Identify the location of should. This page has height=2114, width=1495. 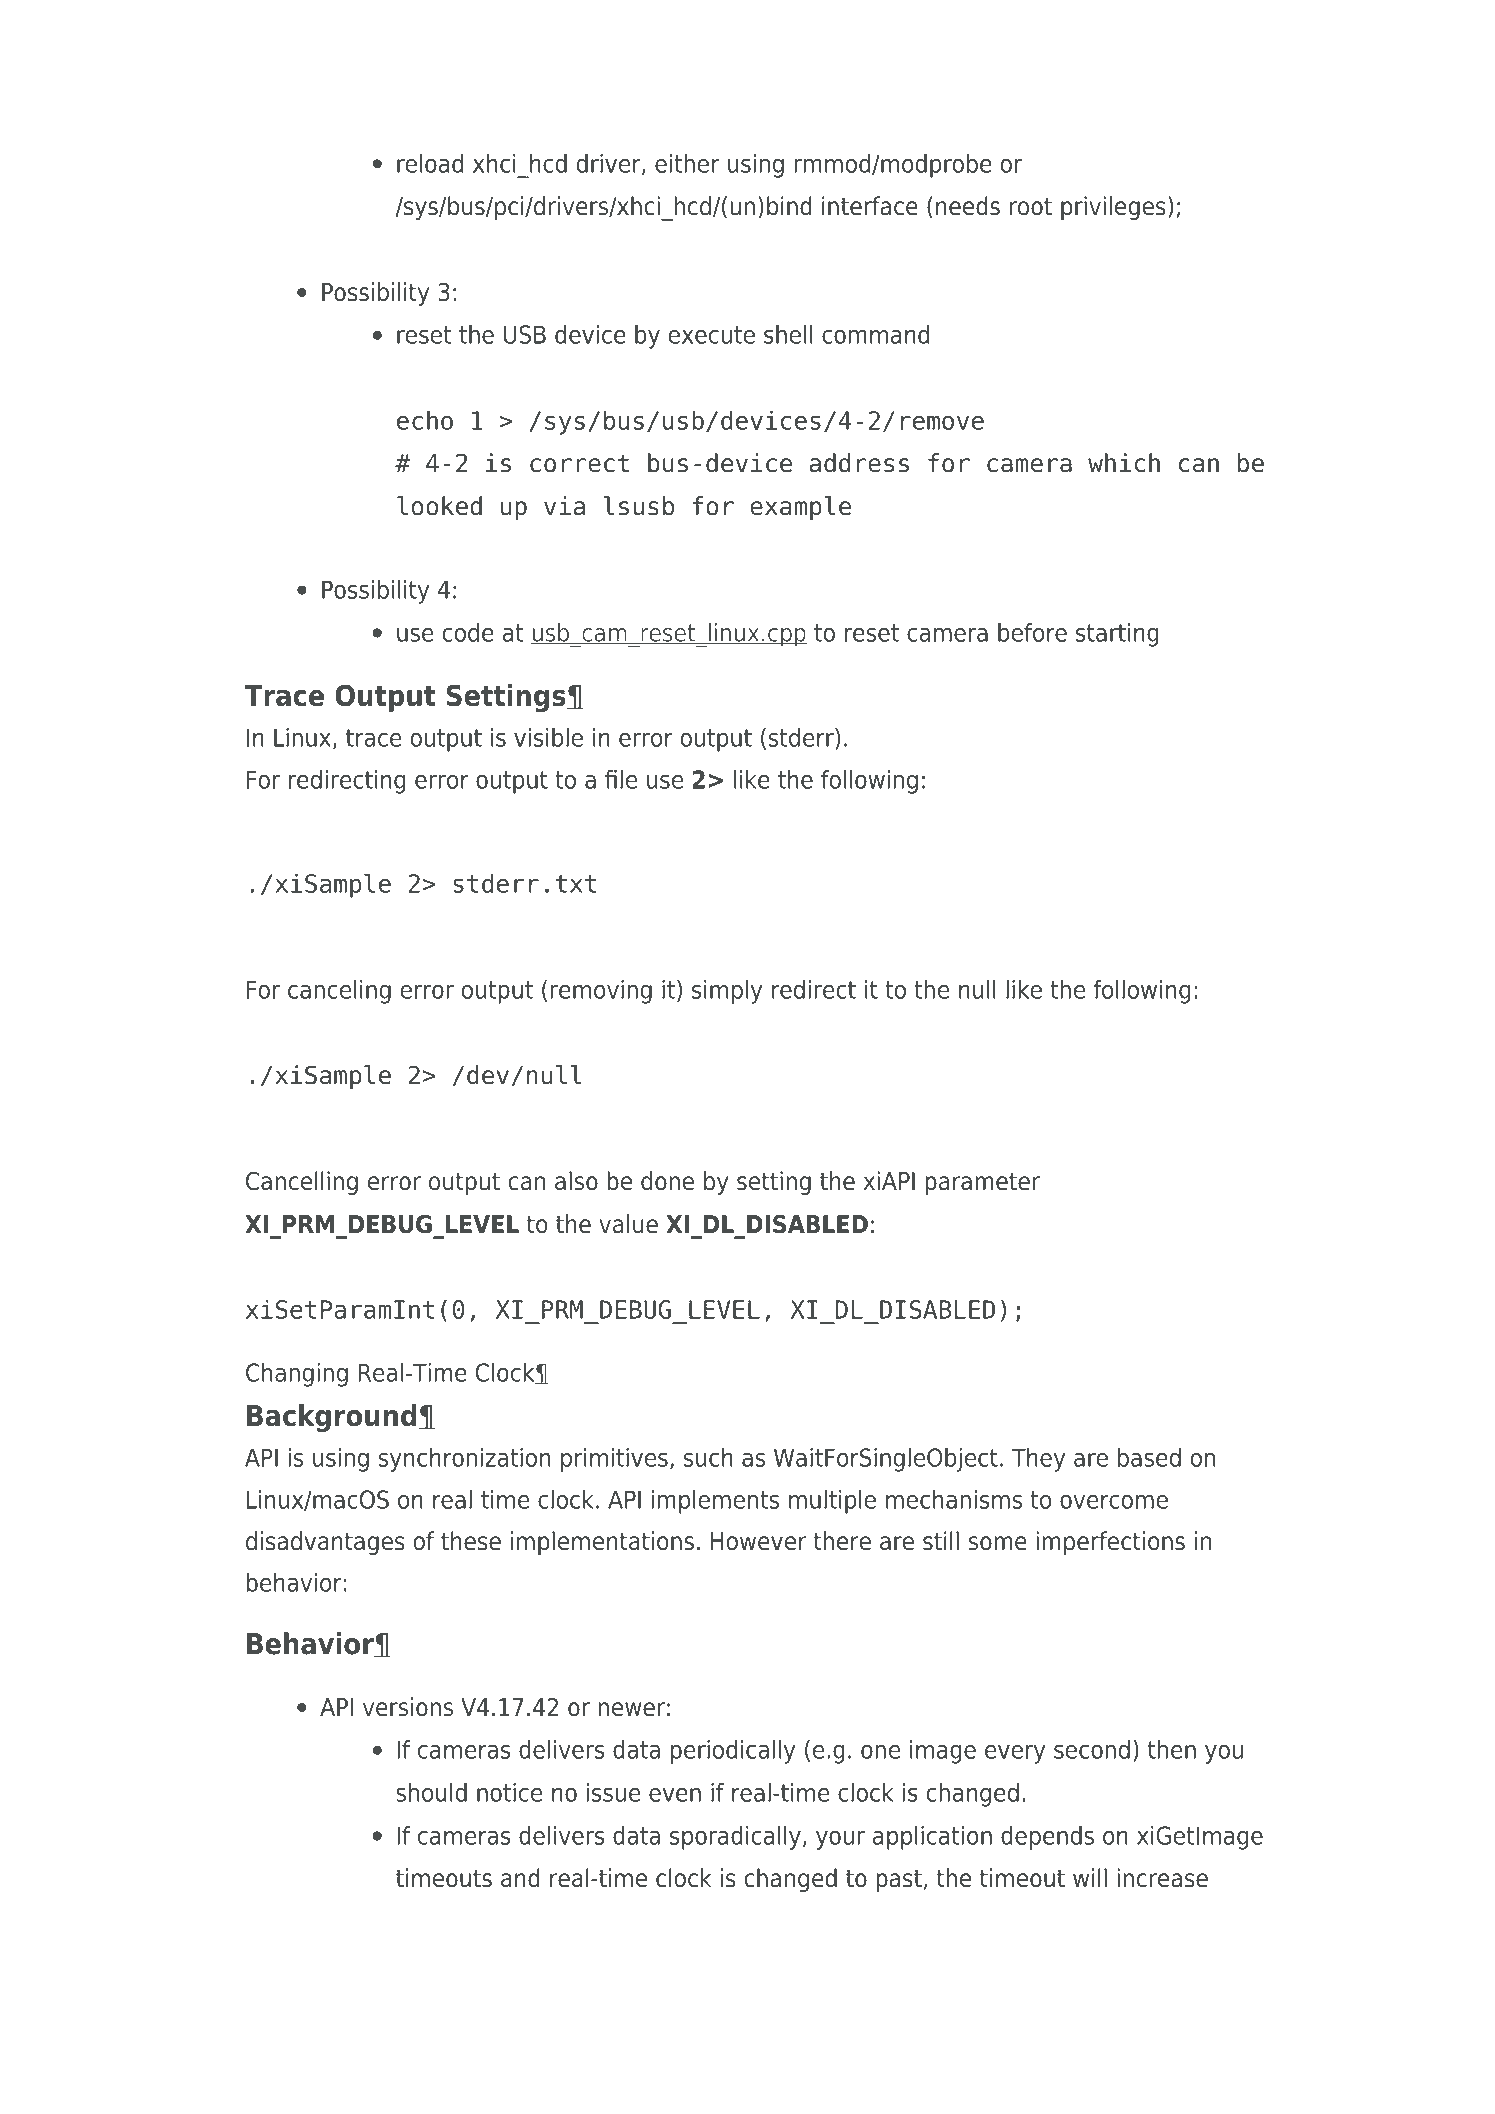
(431, 1792).
